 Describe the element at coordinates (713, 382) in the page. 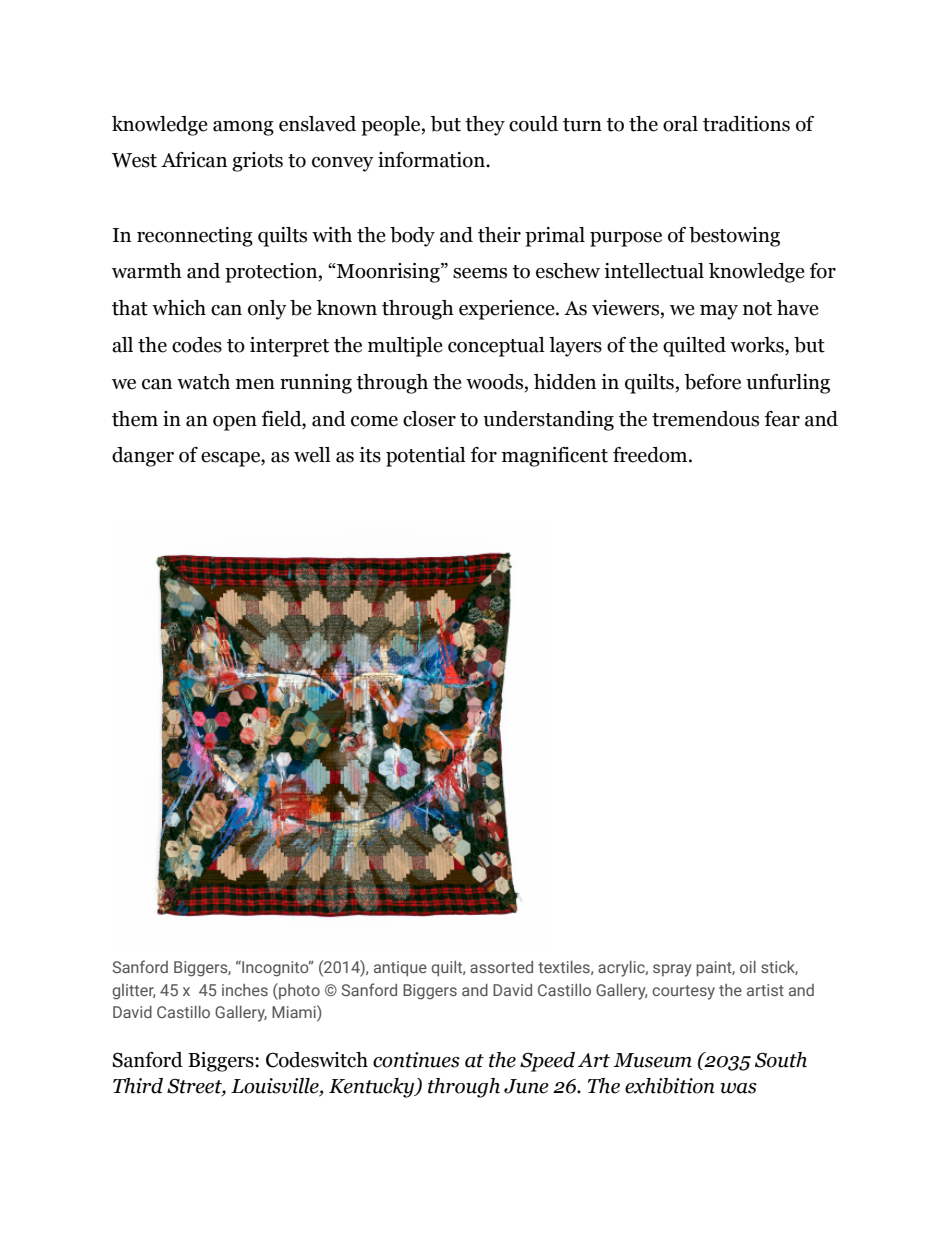

I see `before` at that location.
